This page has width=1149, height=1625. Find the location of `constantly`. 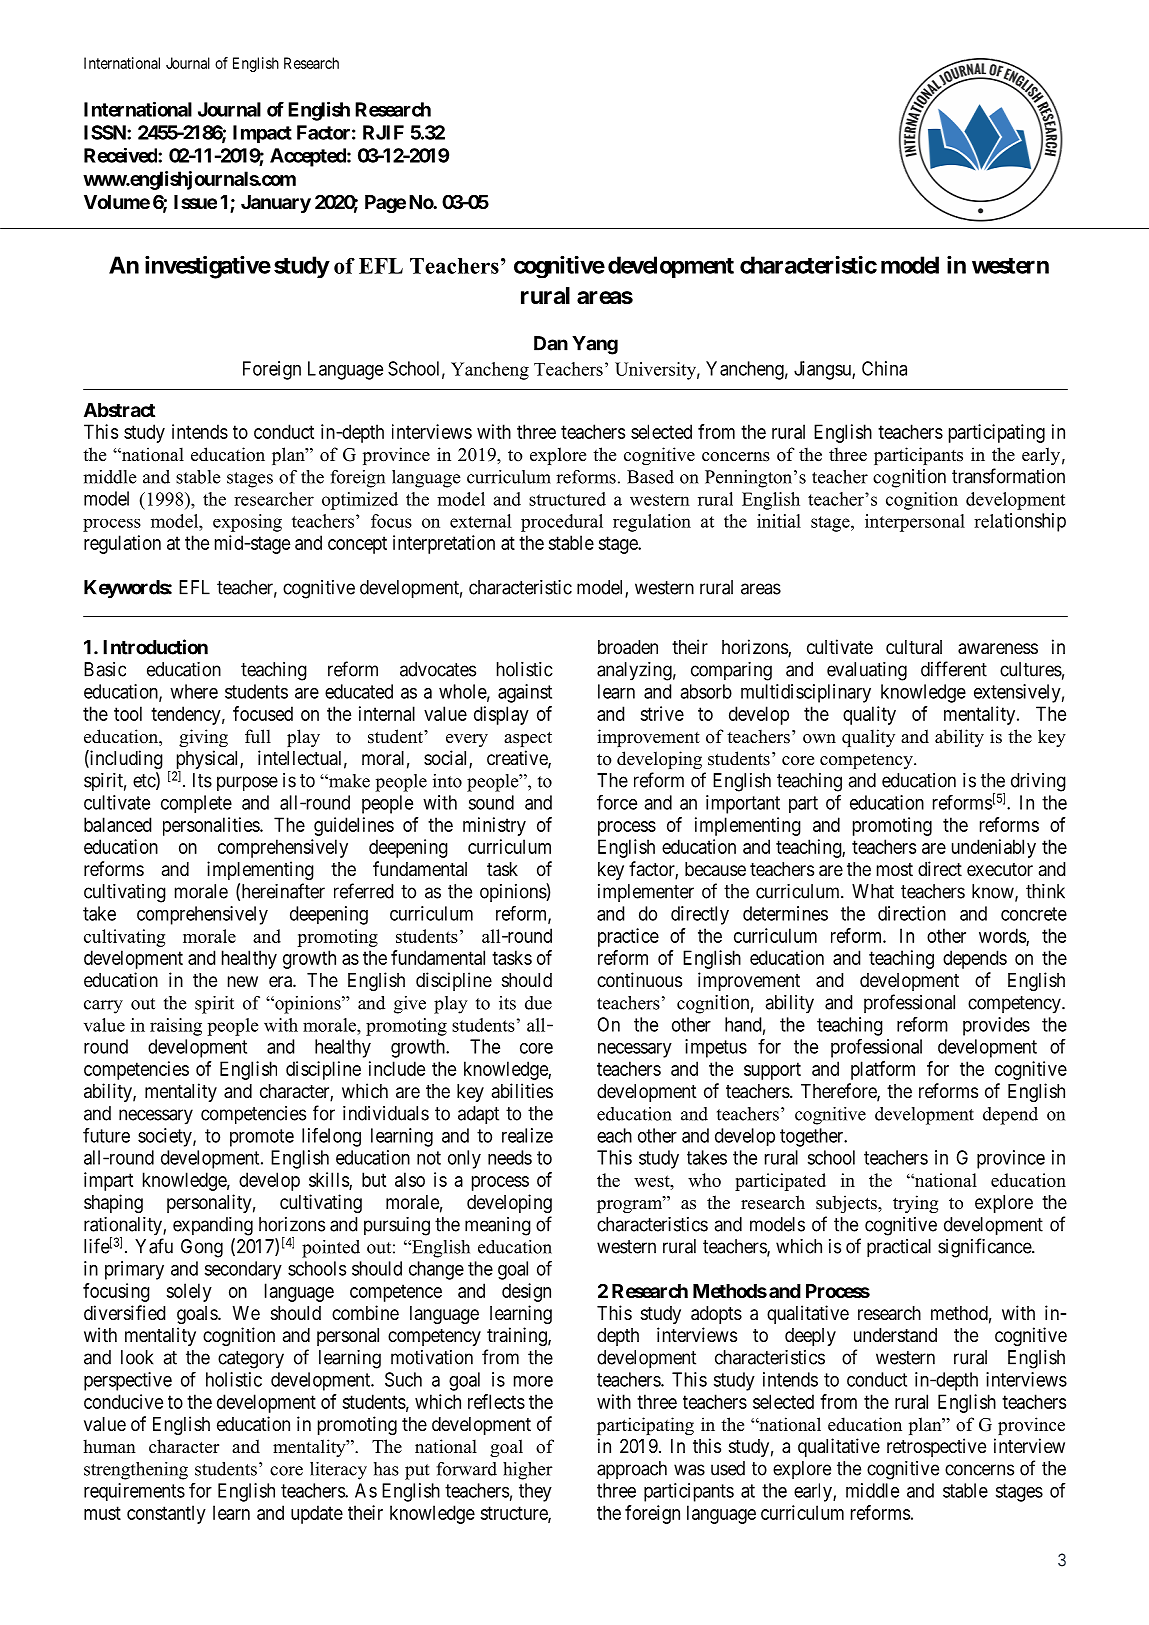

constantly is located at coordinates (166, 1514).
